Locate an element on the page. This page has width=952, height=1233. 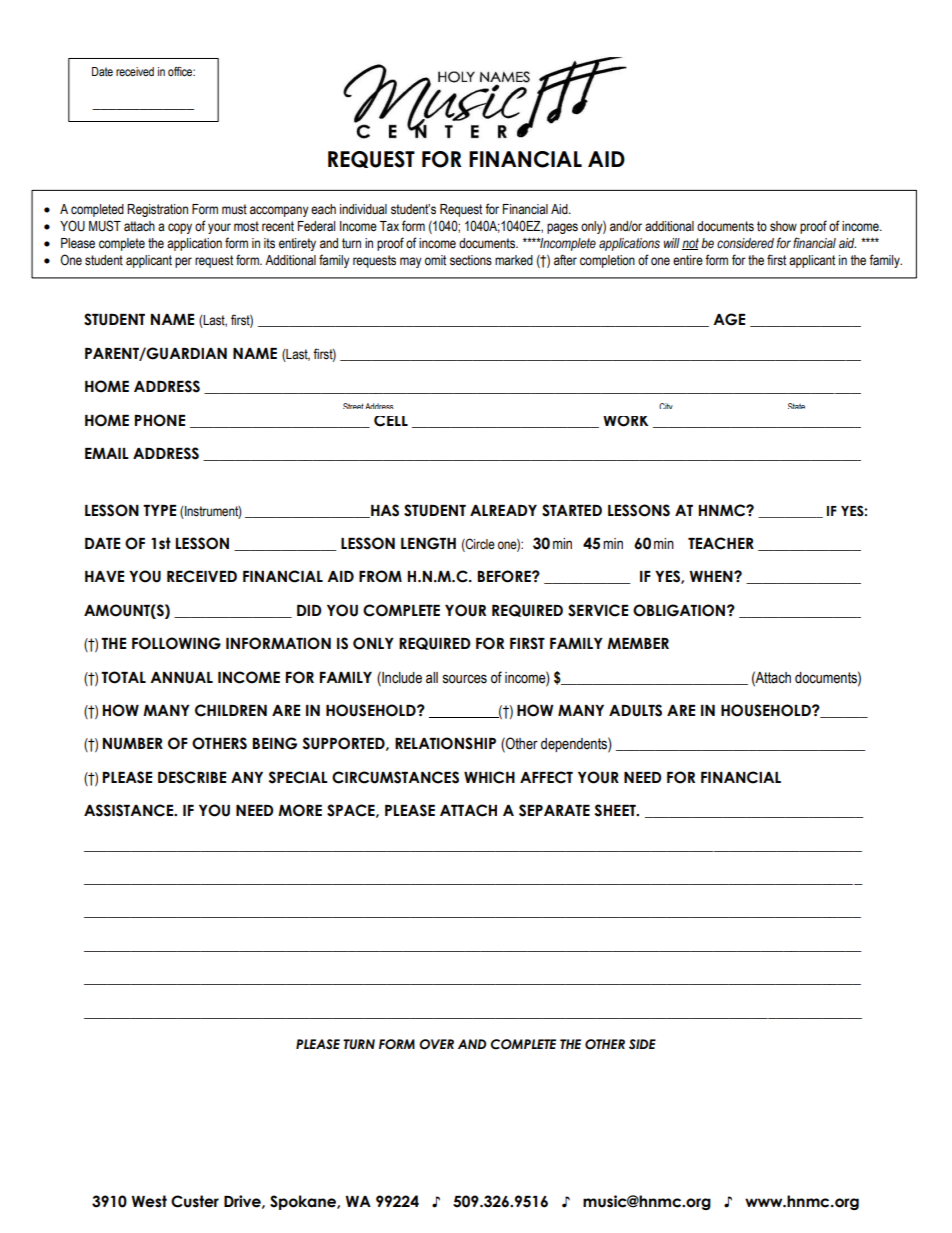
ASSISTANCE is located at coordinates (130, 810).
